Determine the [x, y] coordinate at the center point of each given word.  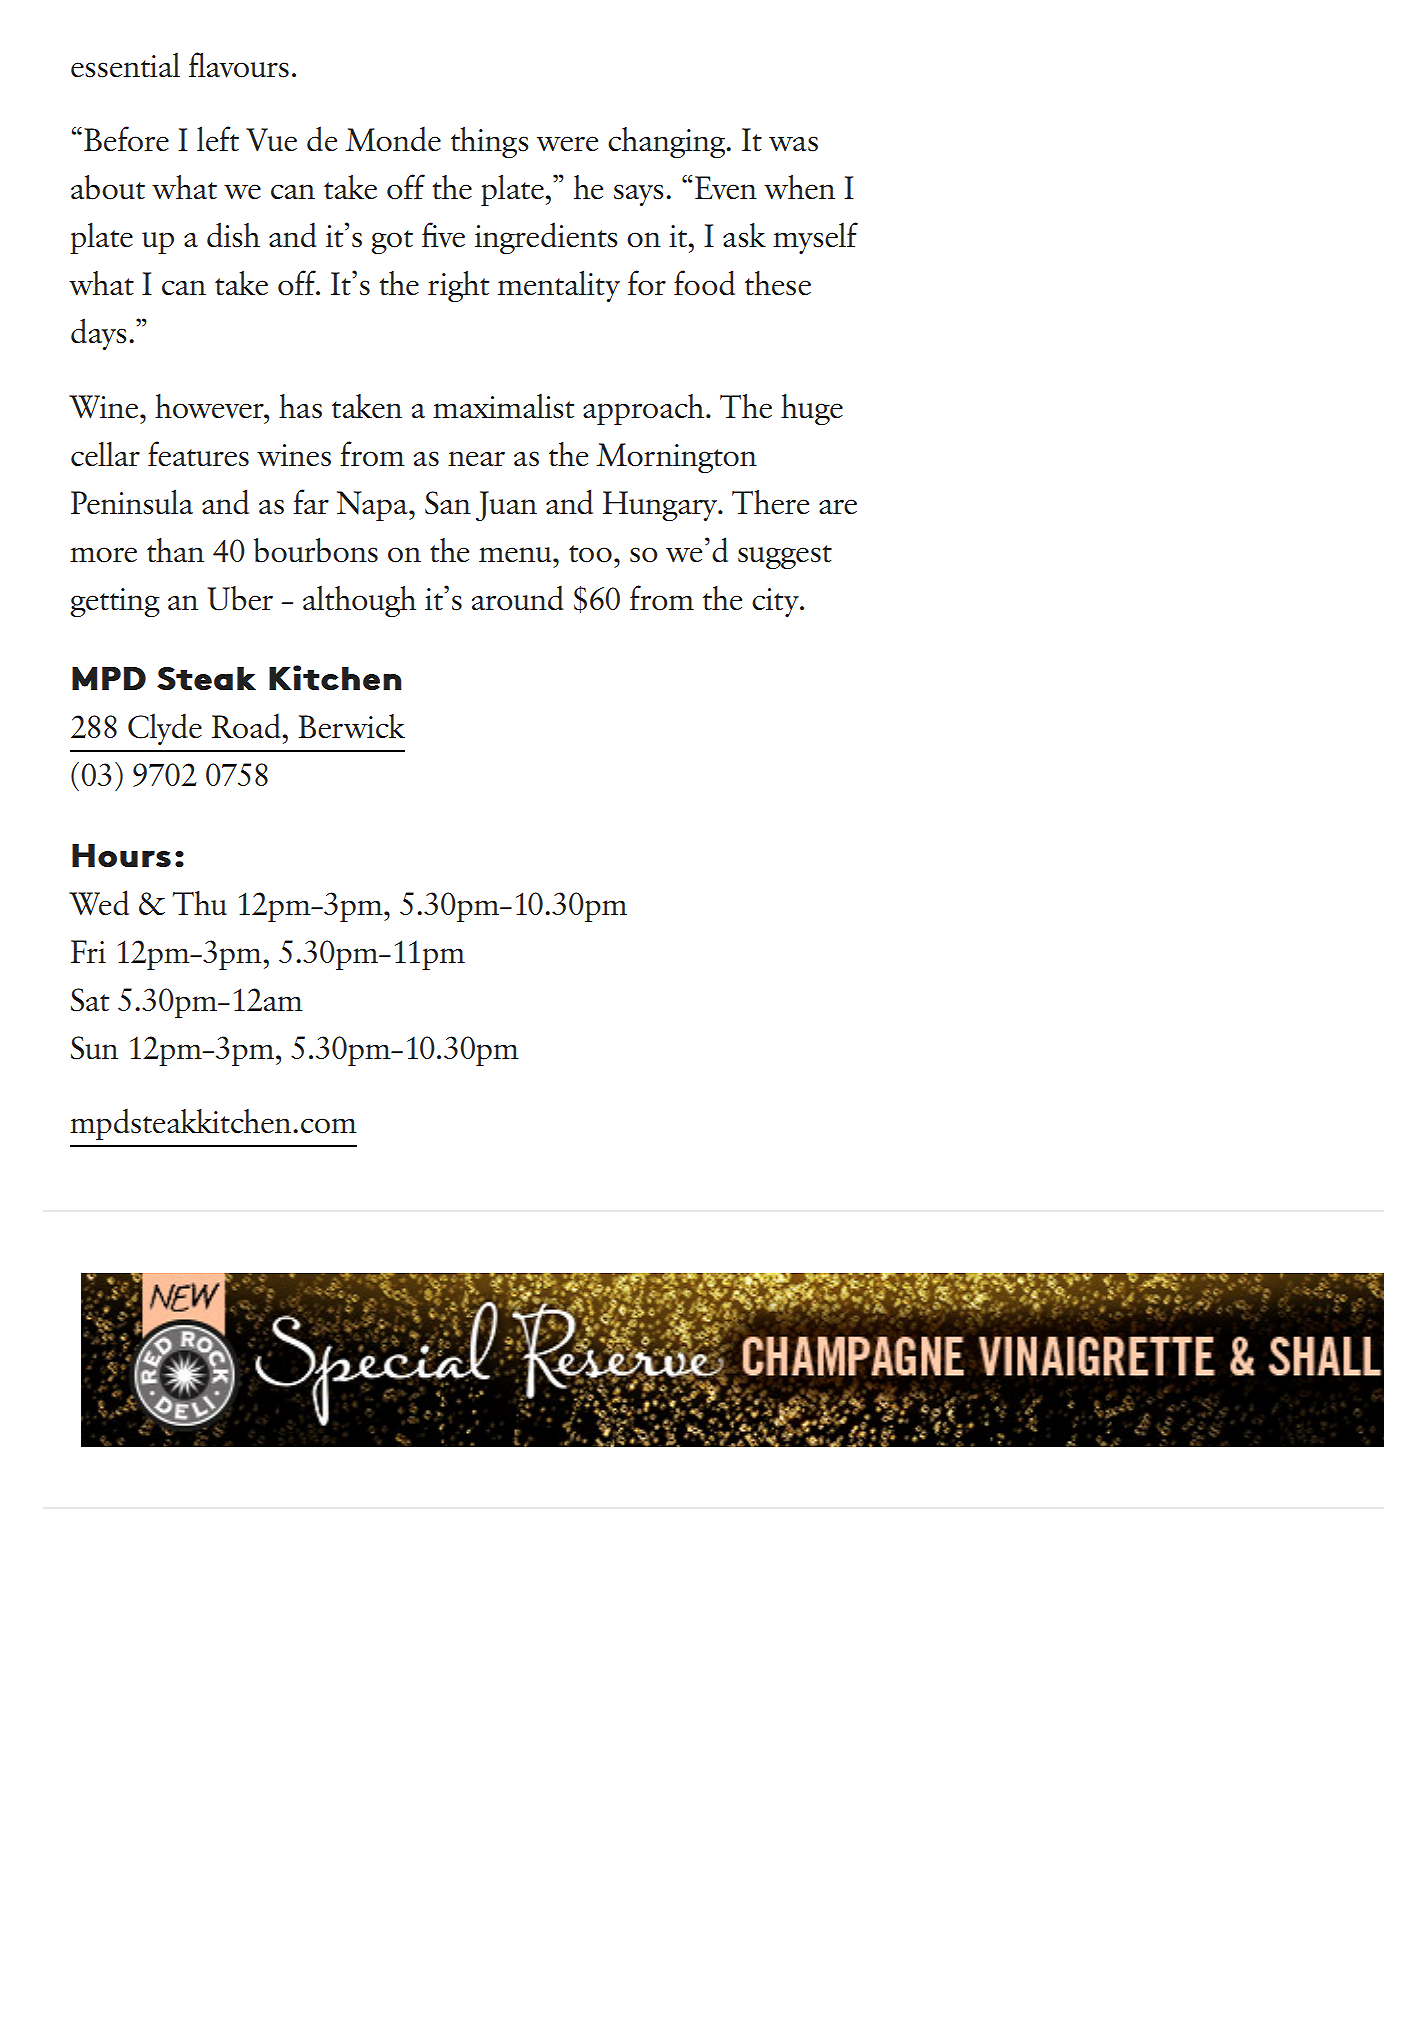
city [776, 602]
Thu [200, 903]
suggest [785, 557]
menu [516, 555]
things [489, 142]
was [793, 144]
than [175, 550]
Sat [90, 1000]
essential [125, 65]
